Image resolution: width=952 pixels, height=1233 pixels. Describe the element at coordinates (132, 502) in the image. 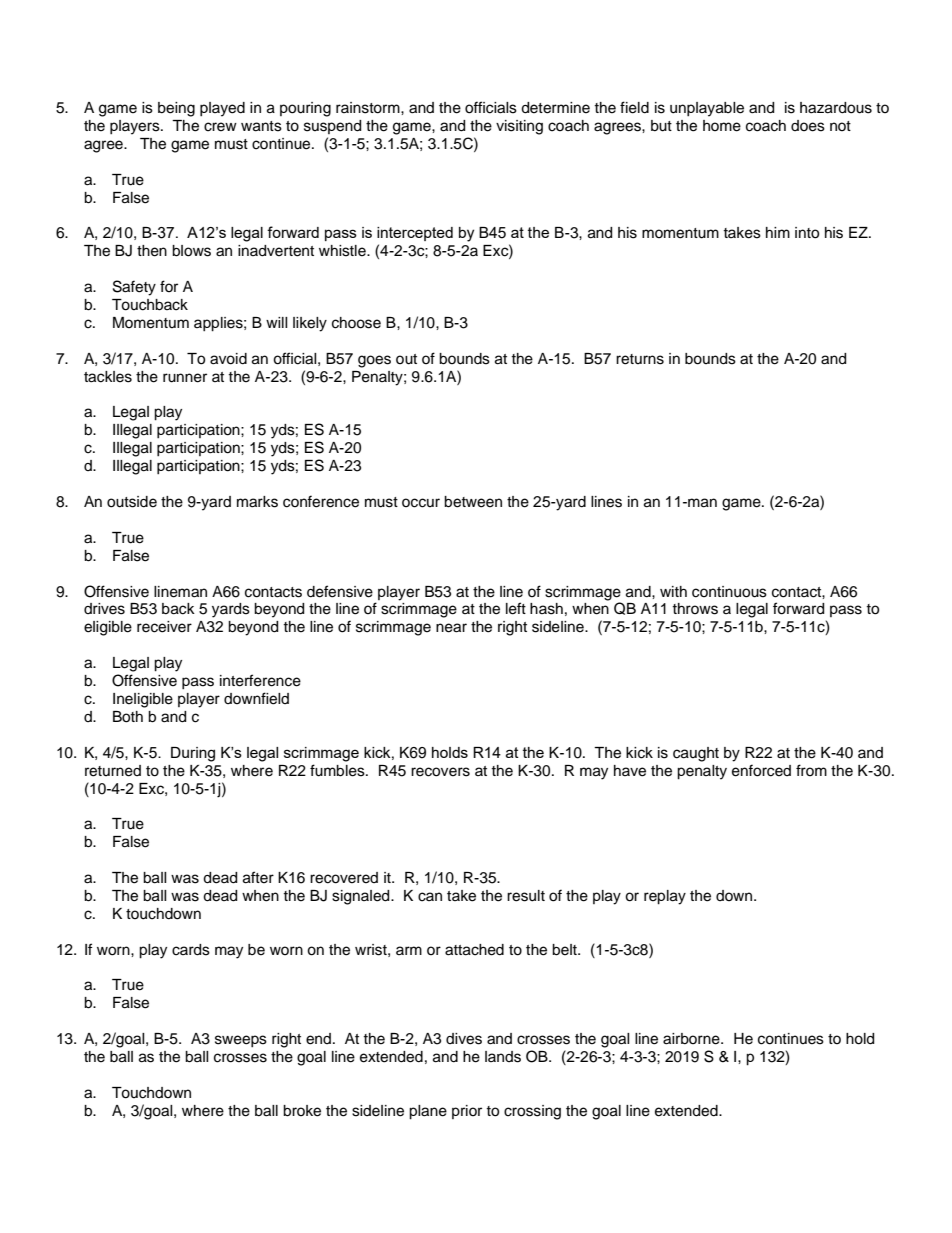

I see `outside` at that location.
